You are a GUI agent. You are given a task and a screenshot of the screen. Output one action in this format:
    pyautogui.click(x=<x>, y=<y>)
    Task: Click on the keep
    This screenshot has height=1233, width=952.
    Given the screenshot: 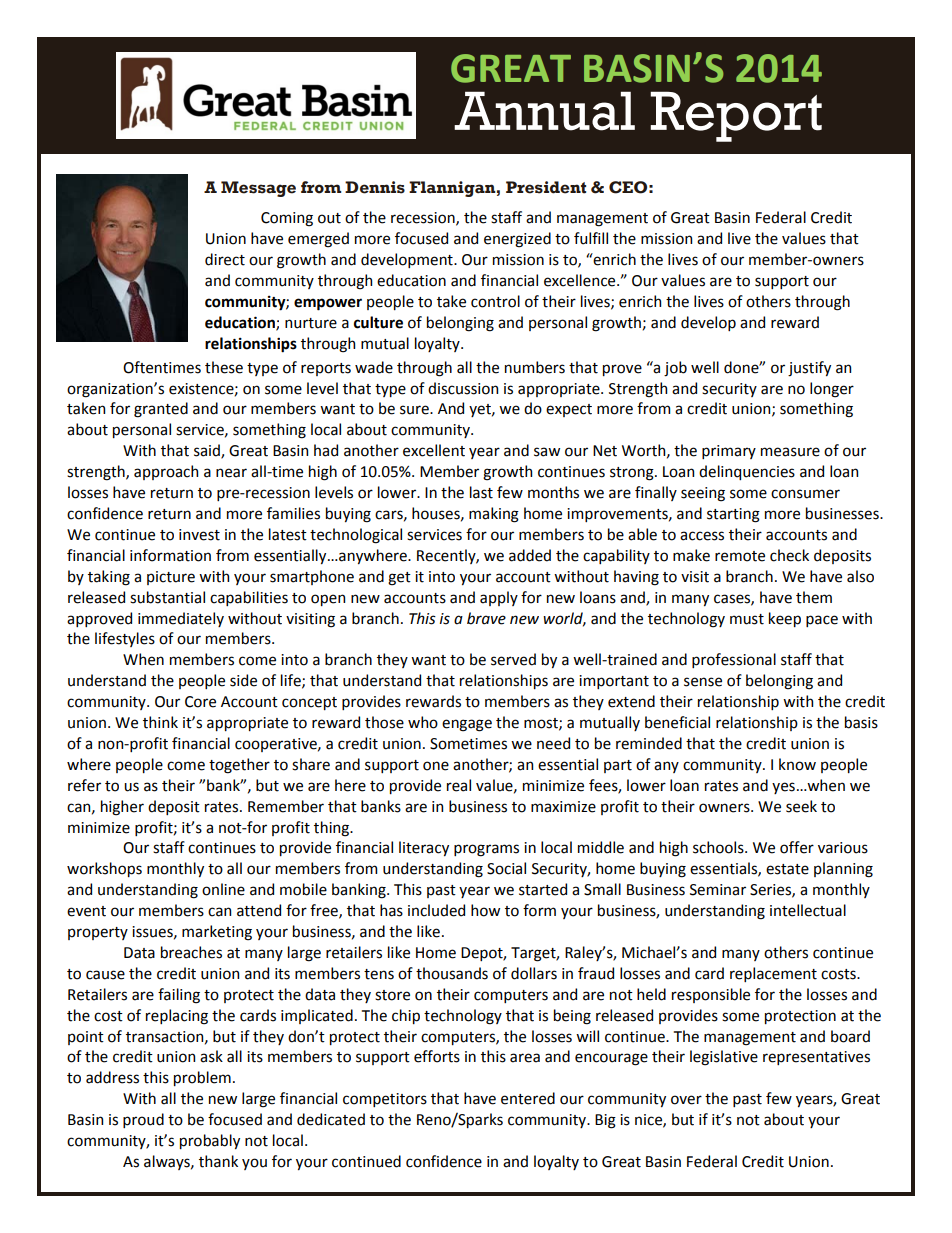 What is the action you would take?
    pyautogui.click(x=785, y=619)
